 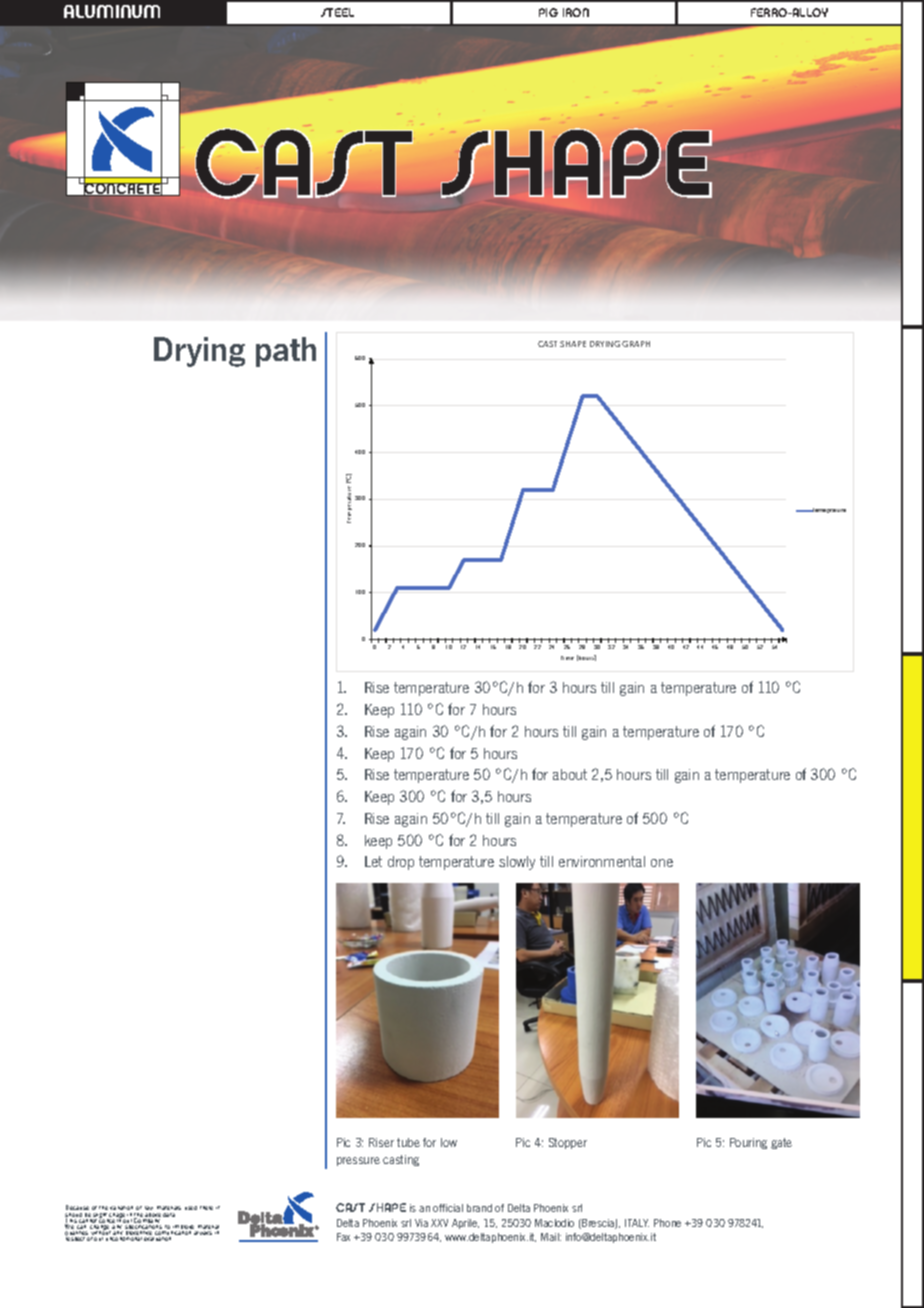 I want to click on about, so click(x=570, y=774).
